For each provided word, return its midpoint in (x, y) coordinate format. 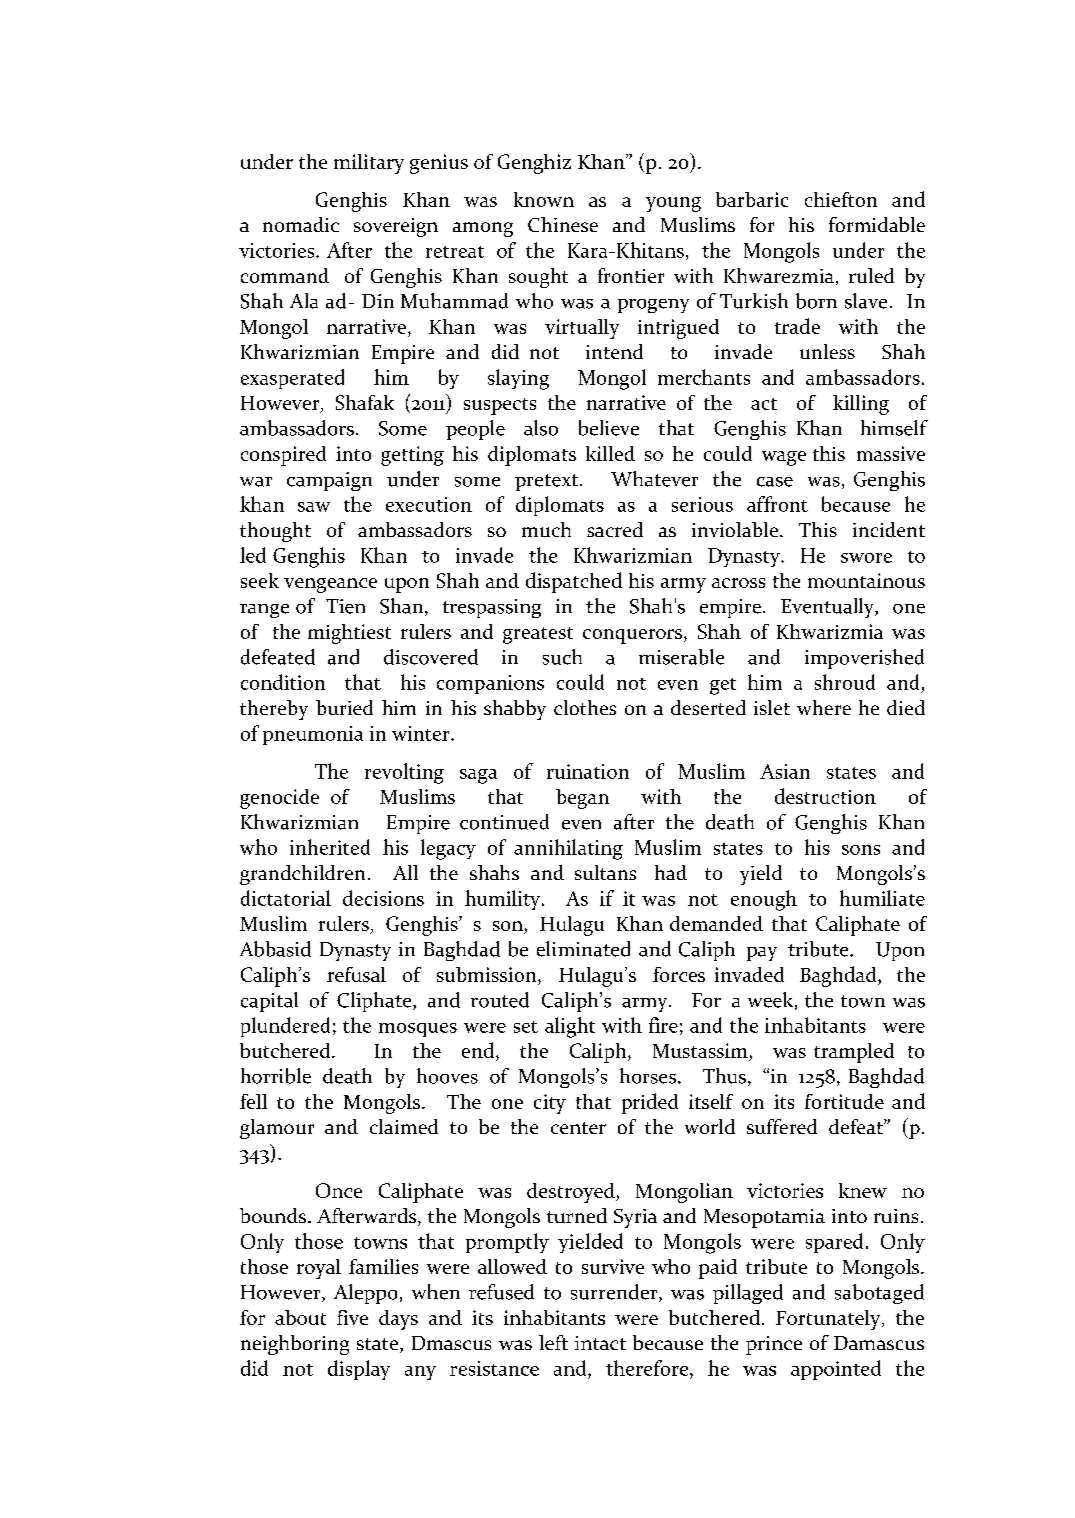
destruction (825, 796)
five (352, 1317)
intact (600, 1343)
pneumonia (313, 735)
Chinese (563, 224)
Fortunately (829, 1320)
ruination (588, 771)
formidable (877, 224)
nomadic (301, 224)
